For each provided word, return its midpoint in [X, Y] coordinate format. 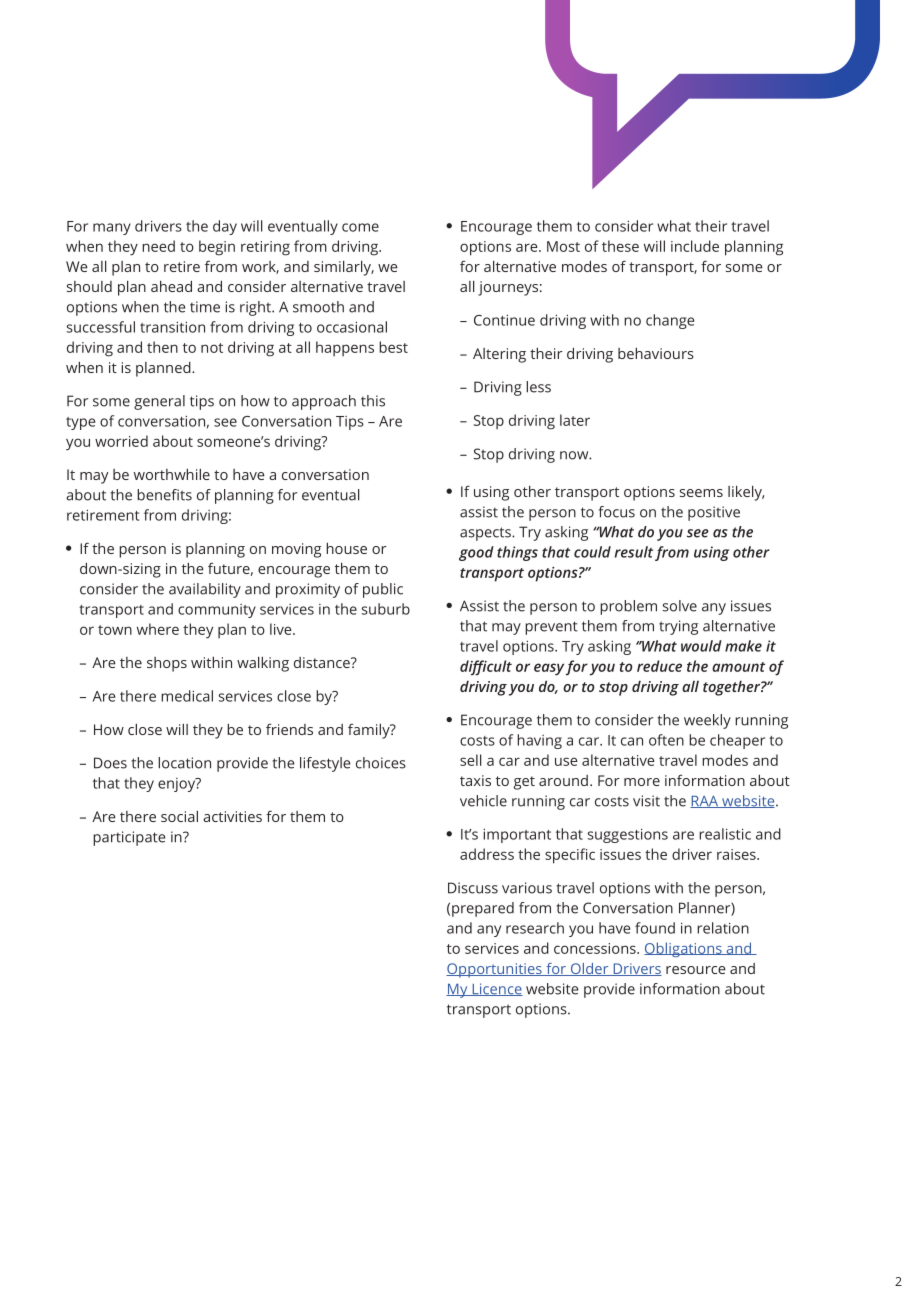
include [695, 246]
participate [129, 838]
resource [696, 970]
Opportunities [495, 970]
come [360, 227]
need [158, 246]
